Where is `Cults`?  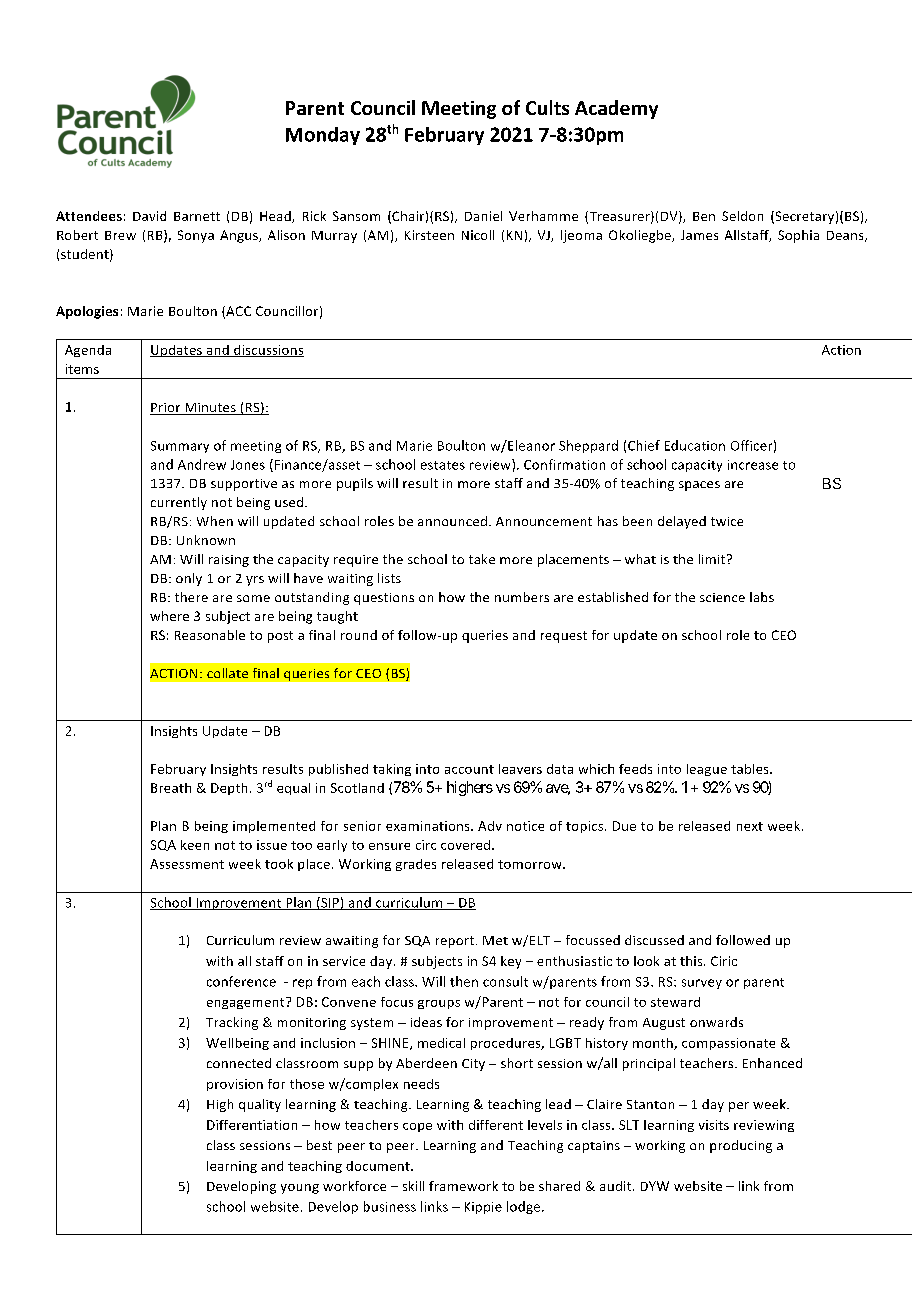
Cults is located at coordinates (547, 107).
